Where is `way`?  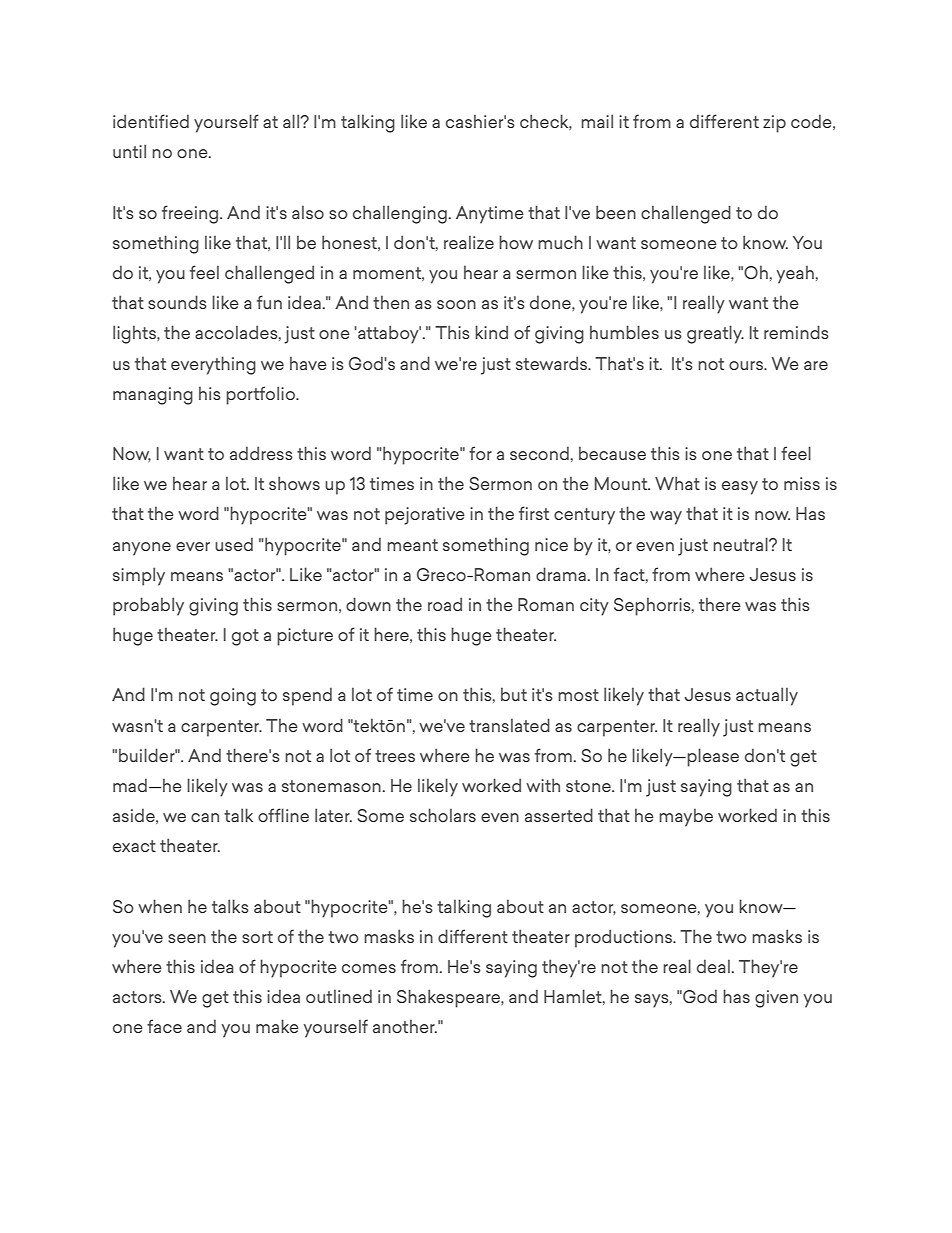
way is located at coordinates (666, 518).
